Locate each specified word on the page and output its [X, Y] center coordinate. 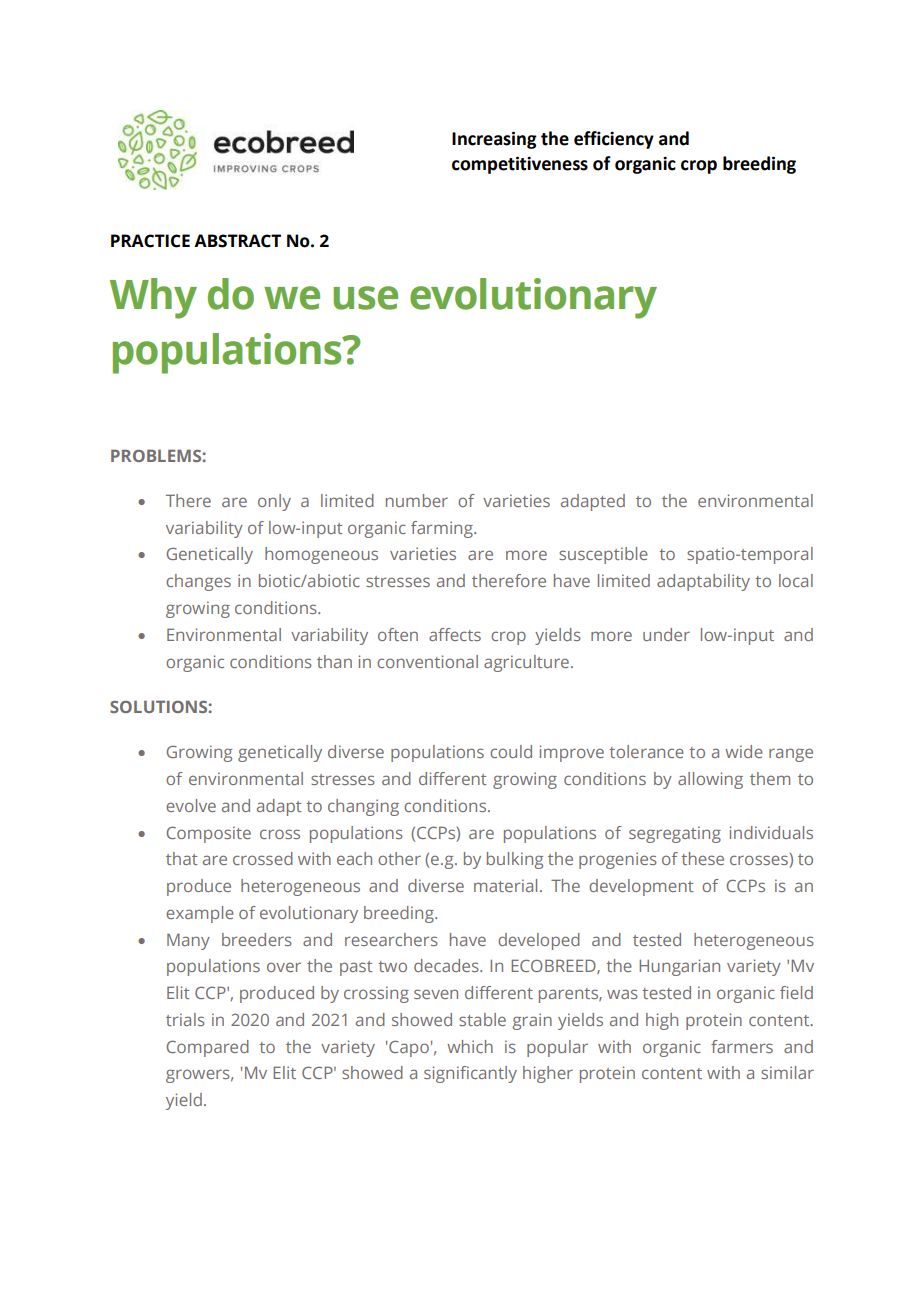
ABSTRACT [237, 241]
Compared [208, 1048]
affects [455, 634]
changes [198, 582]
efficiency [614, 140]
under [666, 634]
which [470, 1046]
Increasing [494, 140]
